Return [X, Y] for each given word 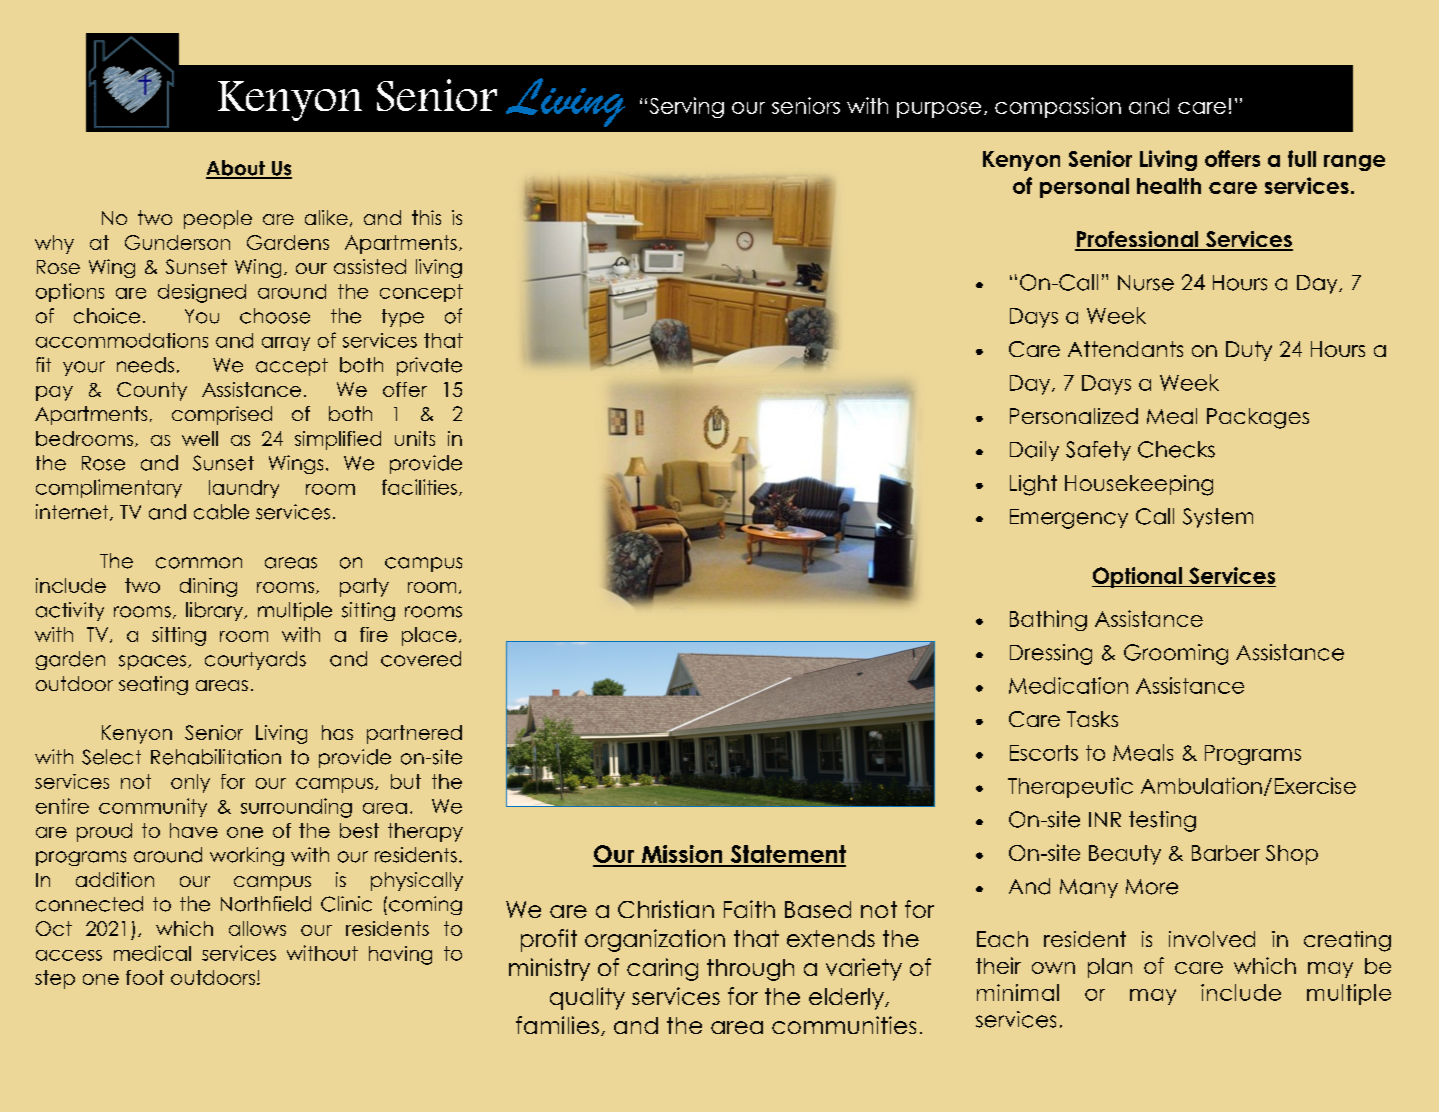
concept [421, 293]
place [429, 636]
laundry [244, 489]
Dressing [1051, 654]
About [236, 169]
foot [145, 977]
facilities [419, 487]
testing [1162, 821]
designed [202, 293]
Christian [666, 909]
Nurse [1146, 283]
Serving [687, 107]
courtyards [255, 660]
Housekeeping [1139, 485]
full [1302, 158]
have [194, 830]
